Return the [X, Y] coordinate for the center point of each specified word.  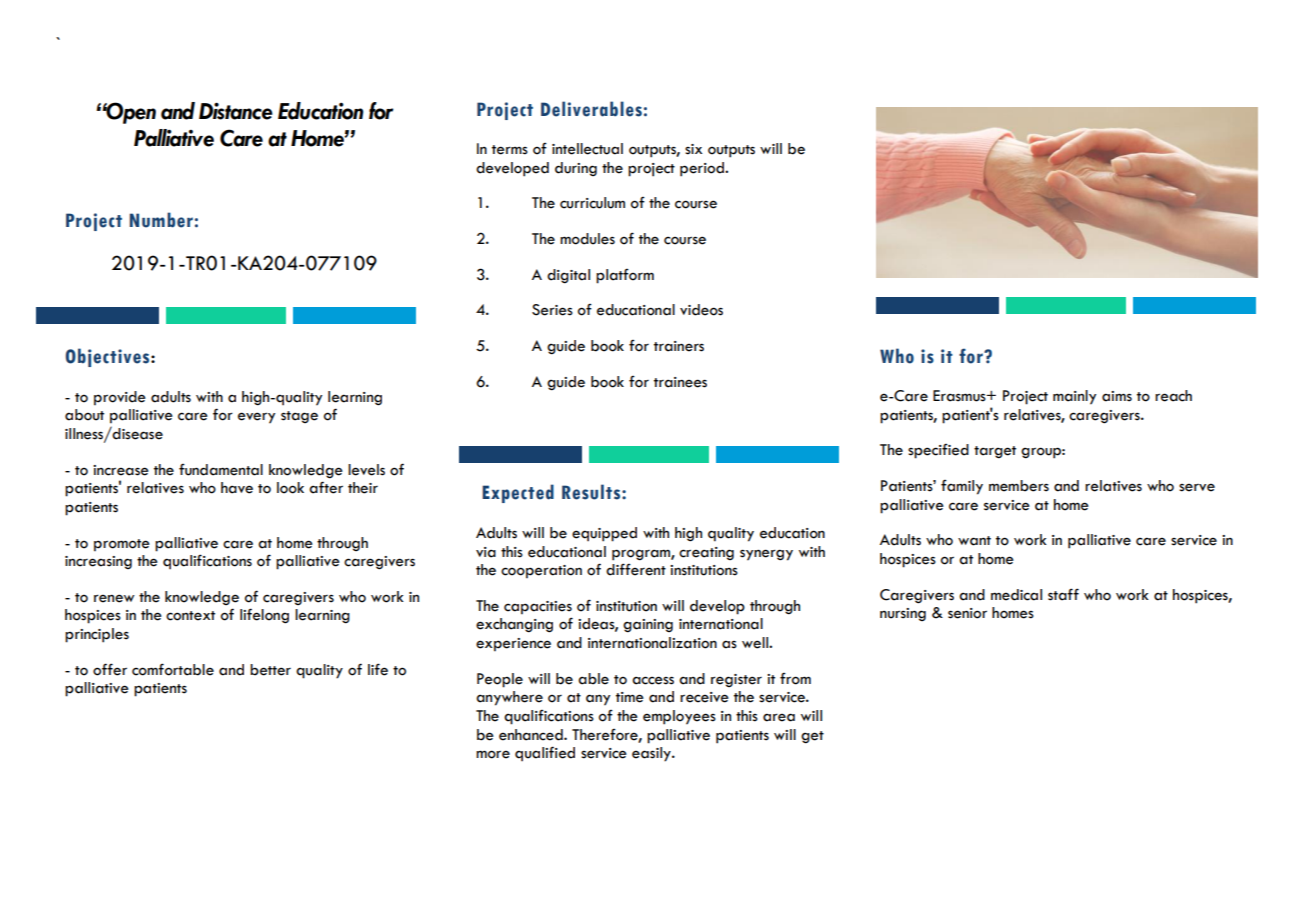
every [256, 418]
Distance [236, 111]
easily [652, 754]
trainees [680, 382]
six [693, 149]
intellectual [587, 149]
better [270, 670]
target [995, 452]
